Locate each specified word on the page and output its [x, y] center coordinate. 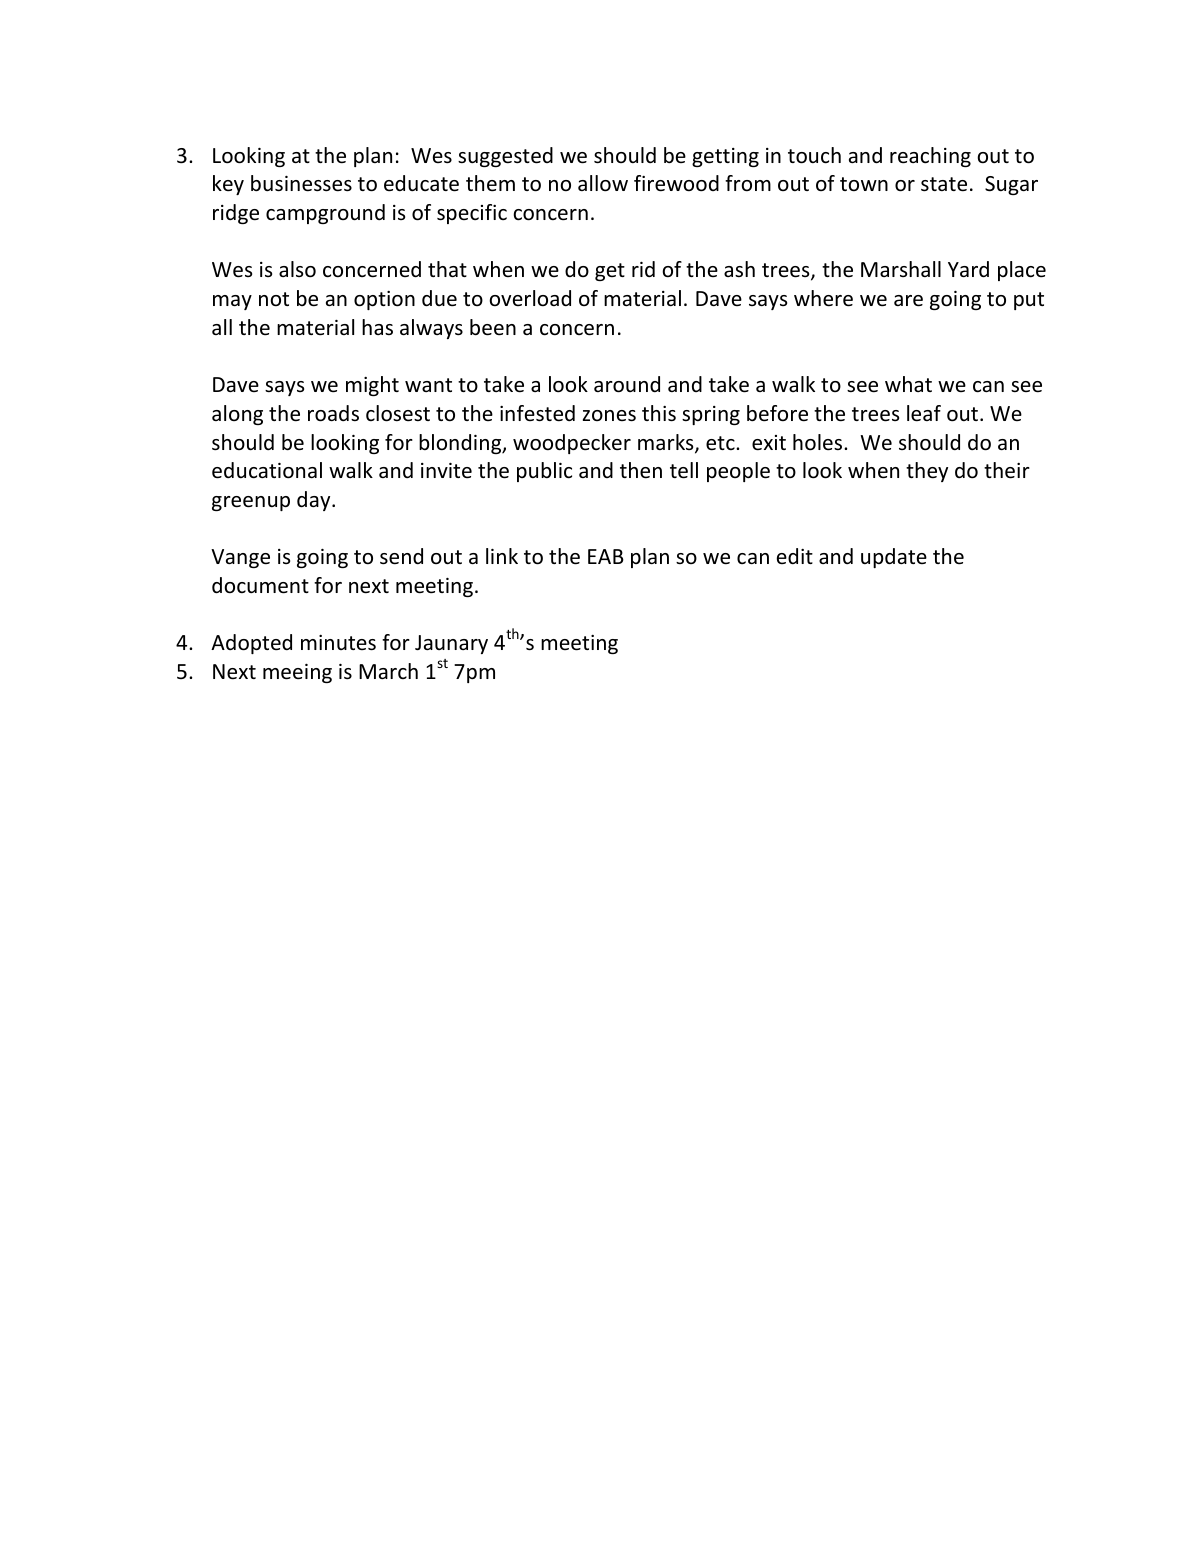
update [894, 558]
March [388, 671]
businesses [301, 183]
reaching [930, 157]
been [493, 327]
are [908, 301]
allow [603, 183]
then [641, 470]
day [315, 501]
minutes [338, 643]
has [377, 327]
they [927, 472]
